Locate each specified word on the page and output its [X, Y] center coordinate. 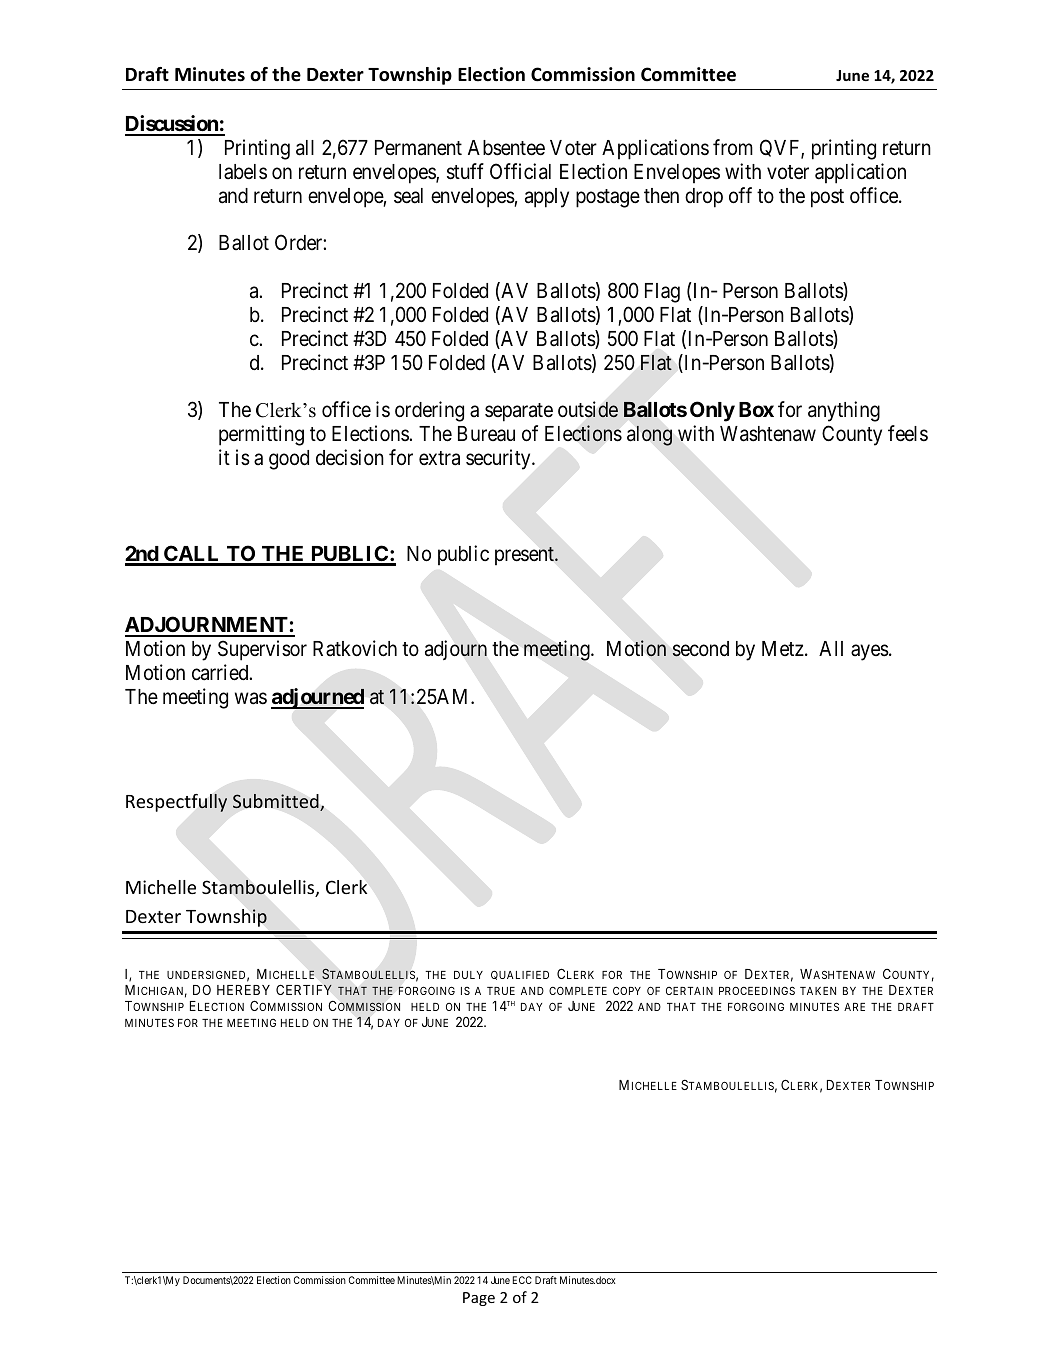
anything [844, 411]
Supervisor [262, 650]
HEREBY [243, 990]
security [499, 459]
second [700, 649]
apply [547, 198]
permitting [261, 435]
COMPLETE [578, 990]
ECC [522, 1280]
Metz [783, 648]
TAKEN [818, 991]
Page [479, 1299]
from [733, 147]
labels [243, 171]
